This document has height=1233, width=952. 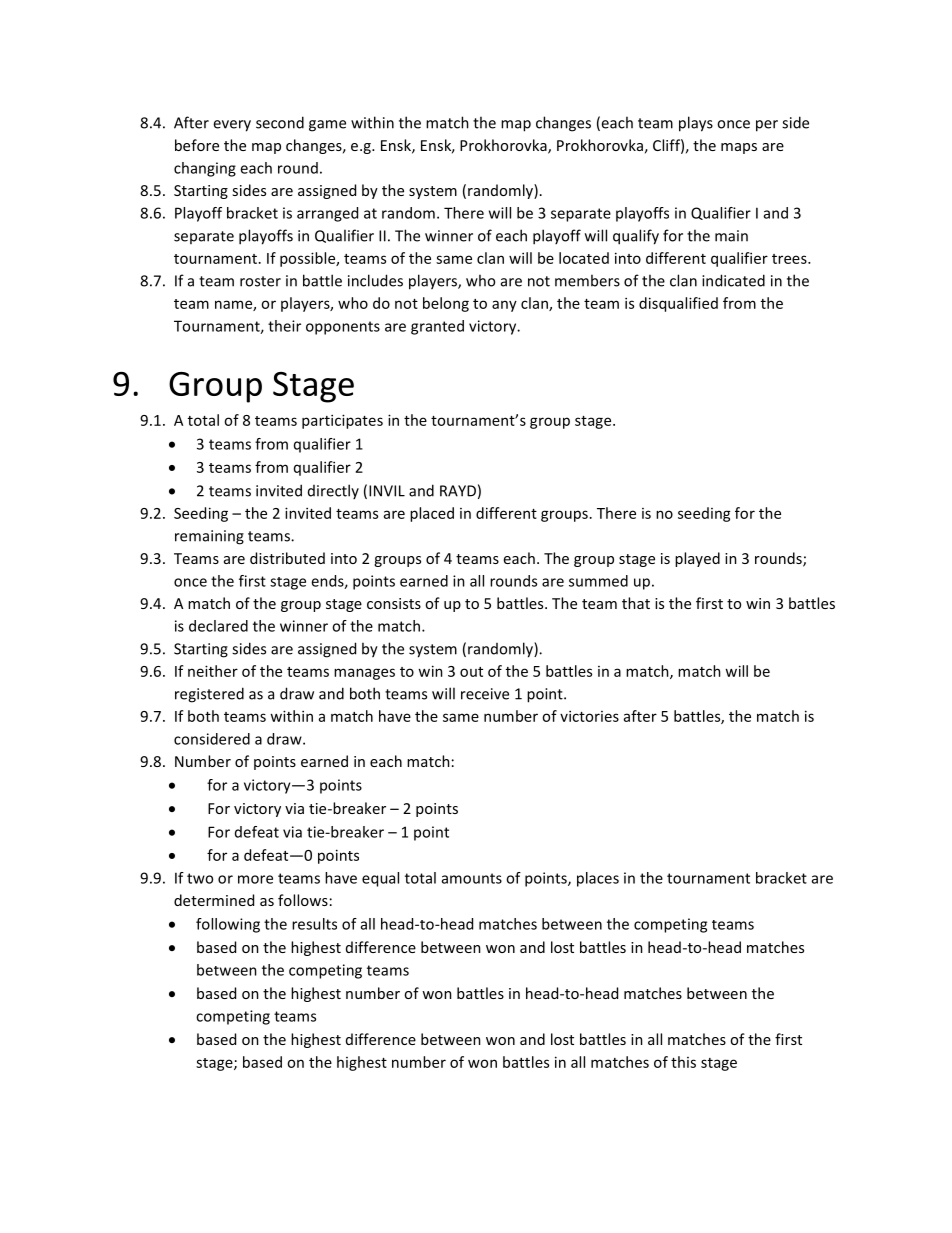 I want to click on located, so click(x=584, y=258).
